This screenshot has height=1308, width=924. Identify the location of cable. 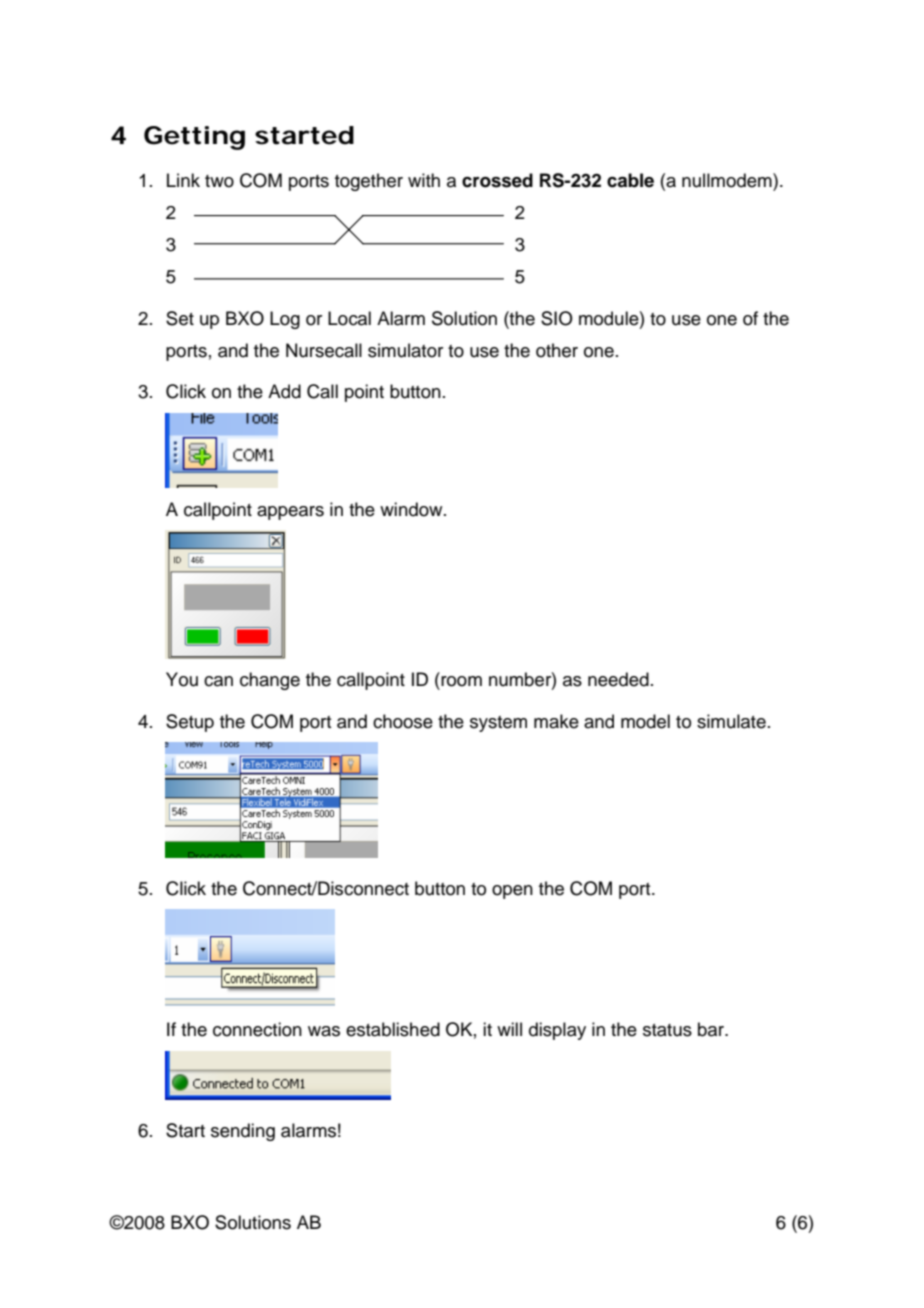
(630, 180).
